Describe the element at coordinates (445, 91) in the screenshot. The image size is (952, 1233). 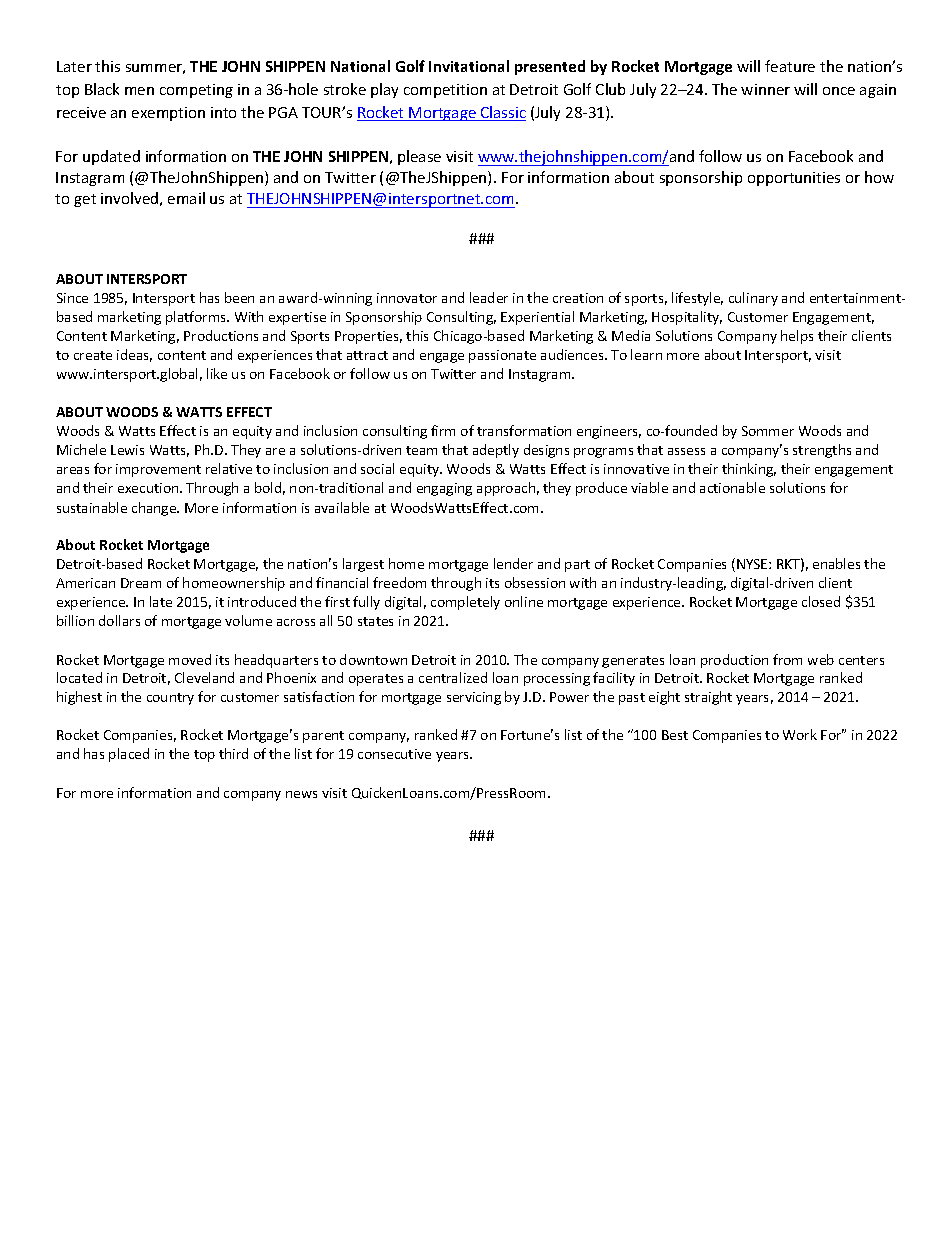
I see `competition` at that location.
